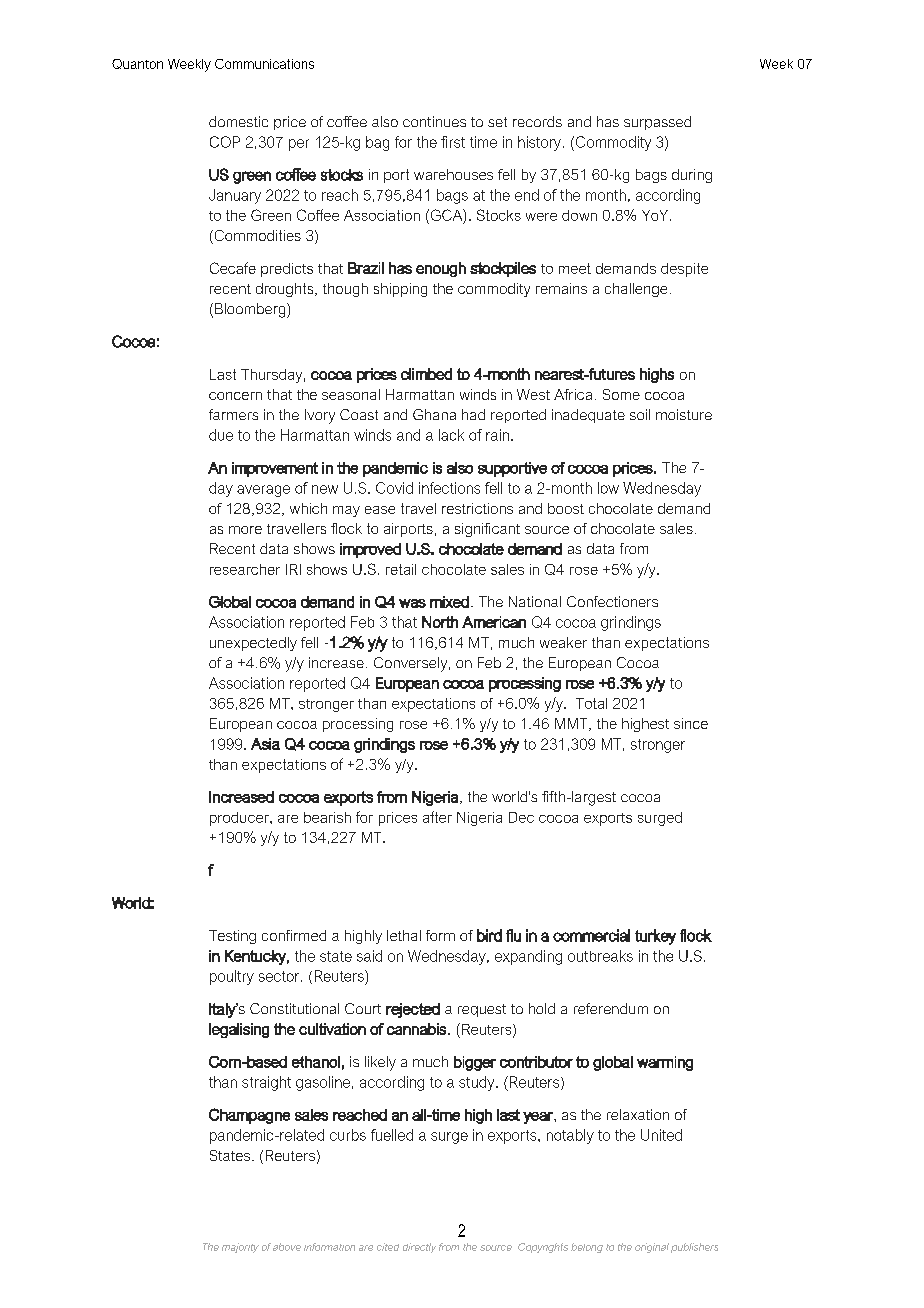 Image resolution: width=924 pixels, height=1308 pixels. I want to click on continues, so click(434, 121).
